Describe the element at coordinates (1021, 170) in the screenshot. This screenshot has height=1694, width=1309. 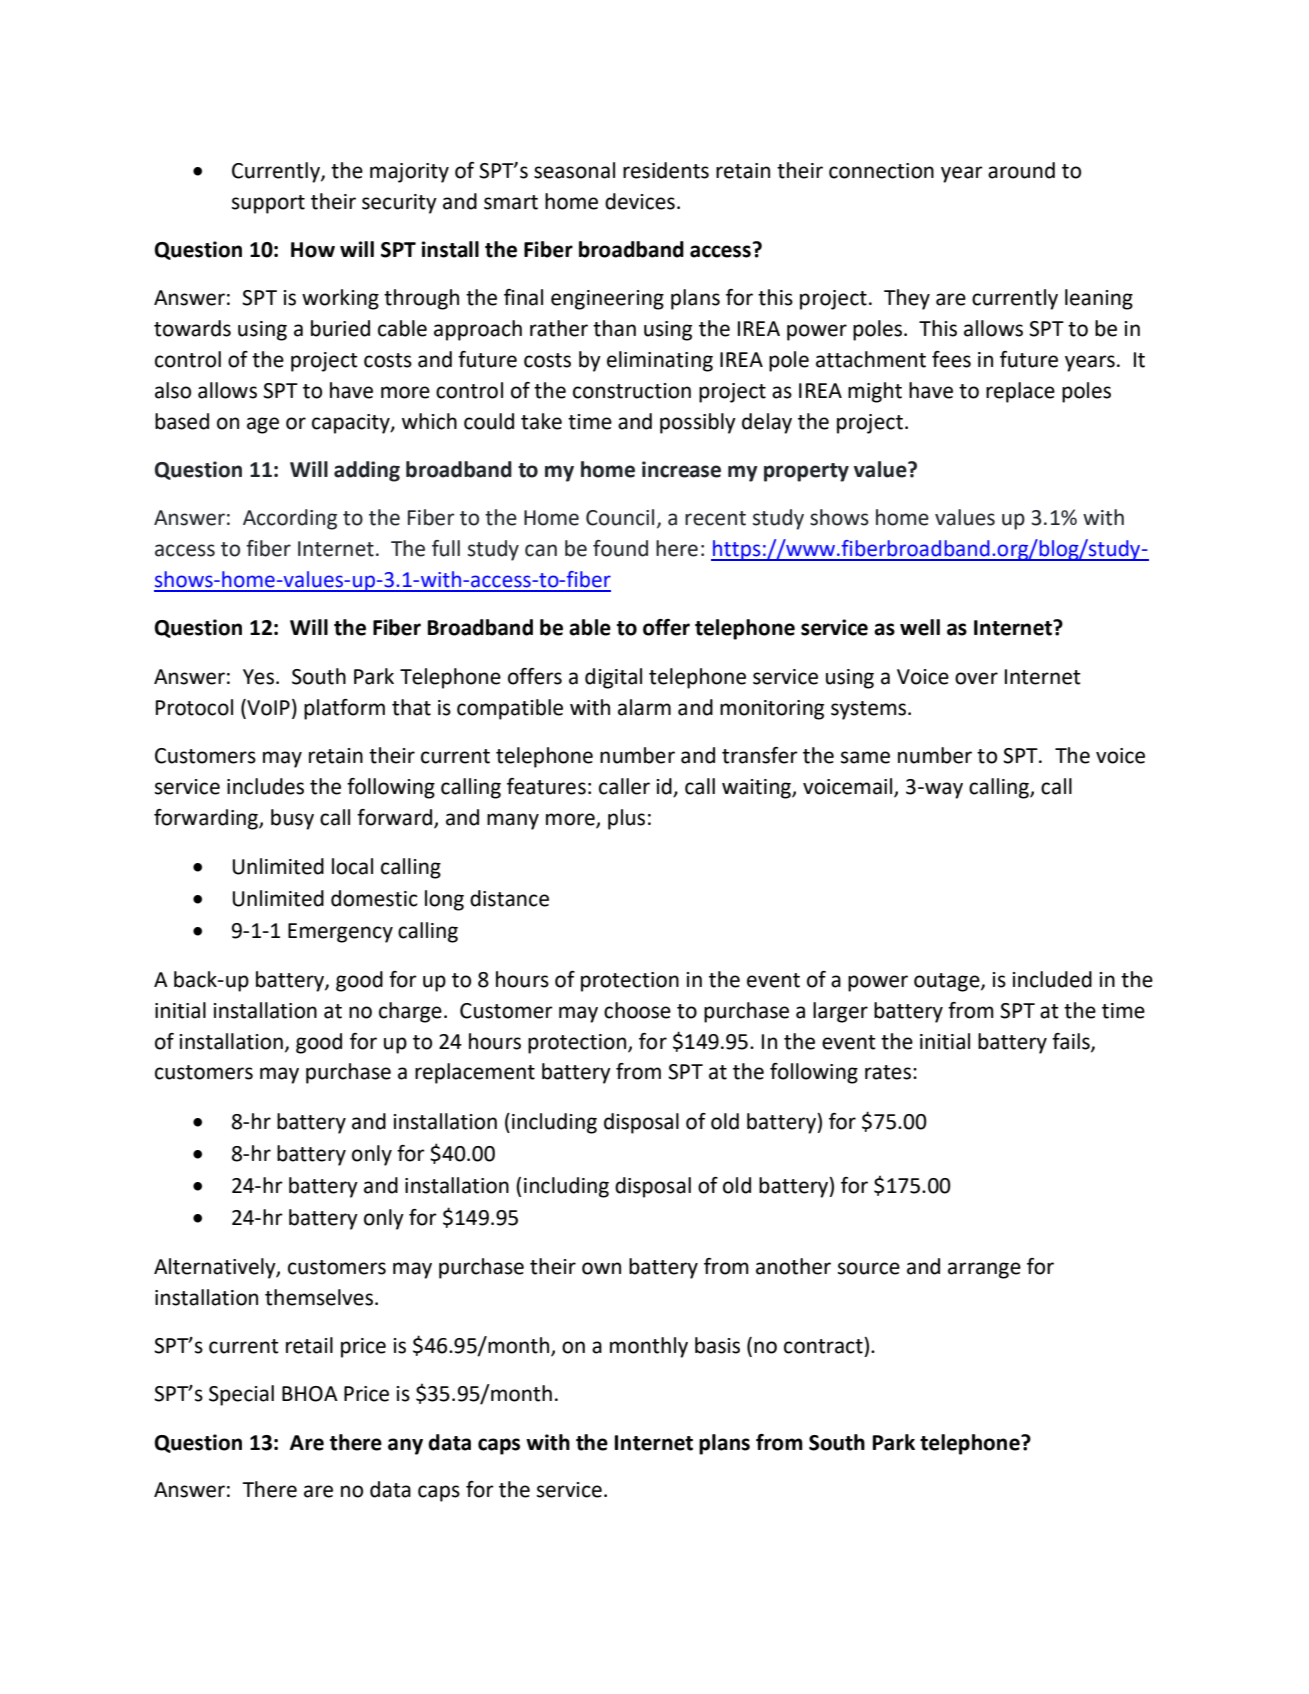
I see `around` at that location.
